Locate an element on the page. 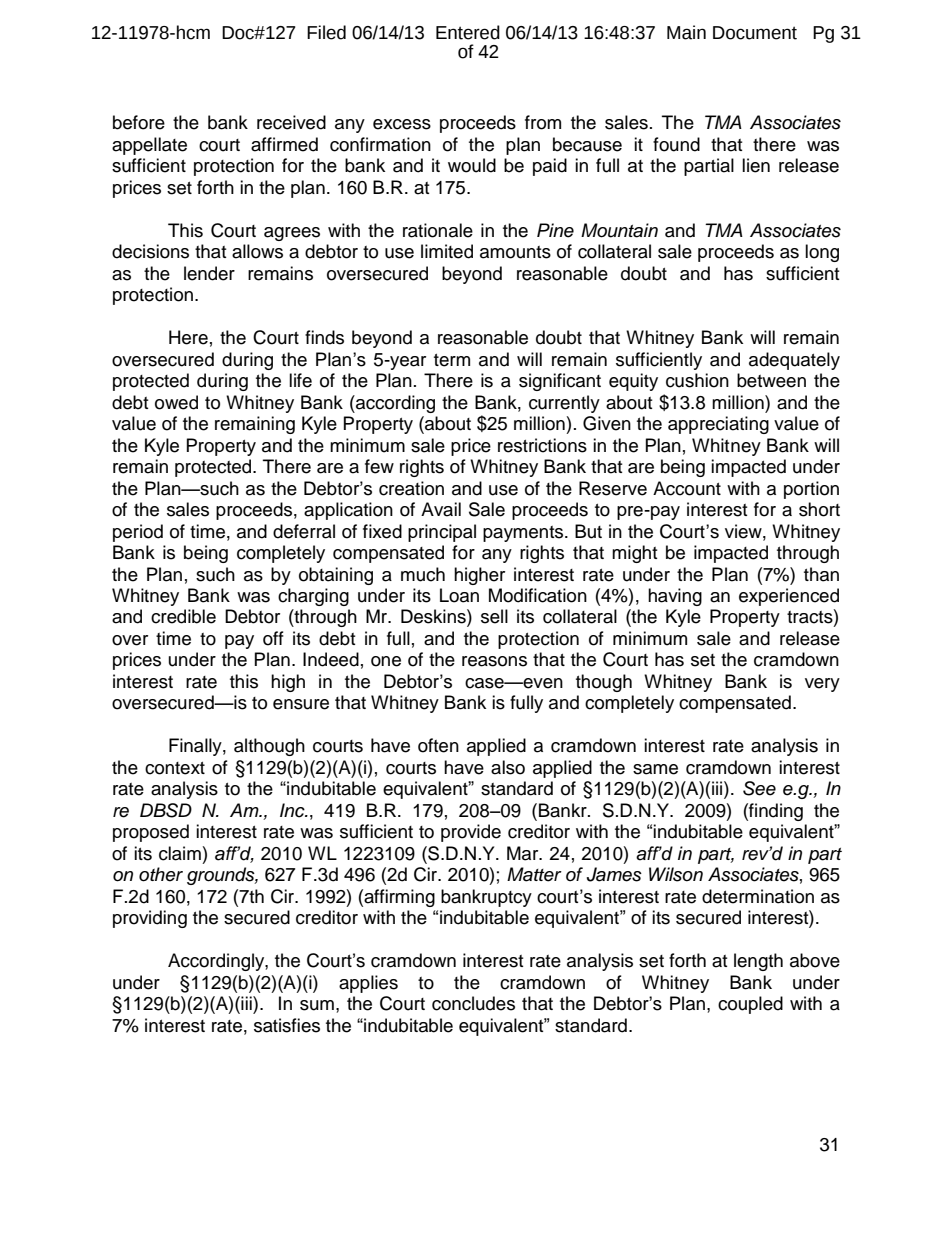  very is located at coordinates (822, 685).
